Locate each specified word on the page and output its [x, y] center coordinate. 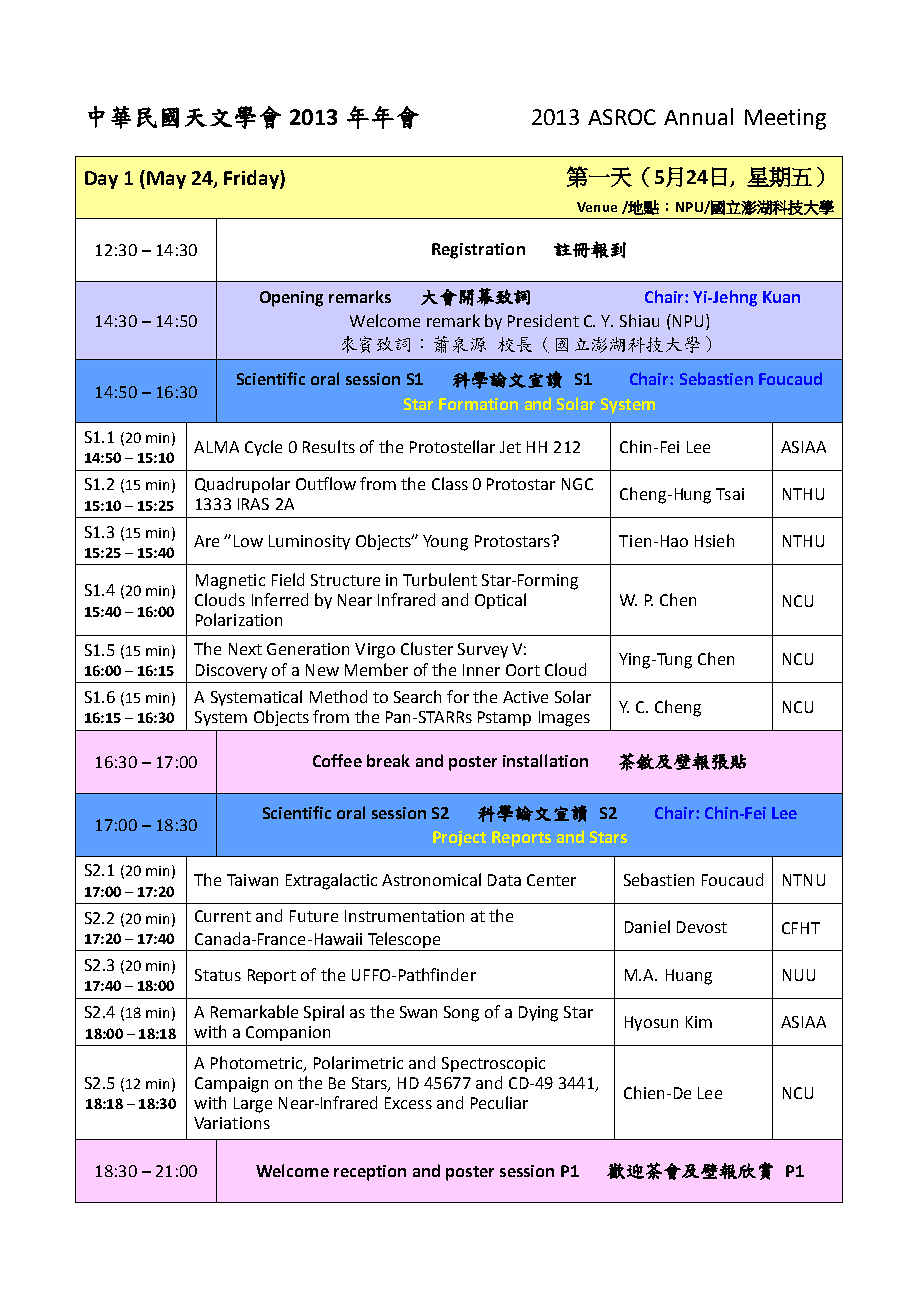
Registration [478, 251]
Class [450, 483]
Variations [232, 1123]
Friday [252, 179]
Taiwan [252, 880]
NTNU [804, 880]
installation [545, 760]
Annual [698, 116]
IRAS [253, 504]
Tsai [730, 494]
